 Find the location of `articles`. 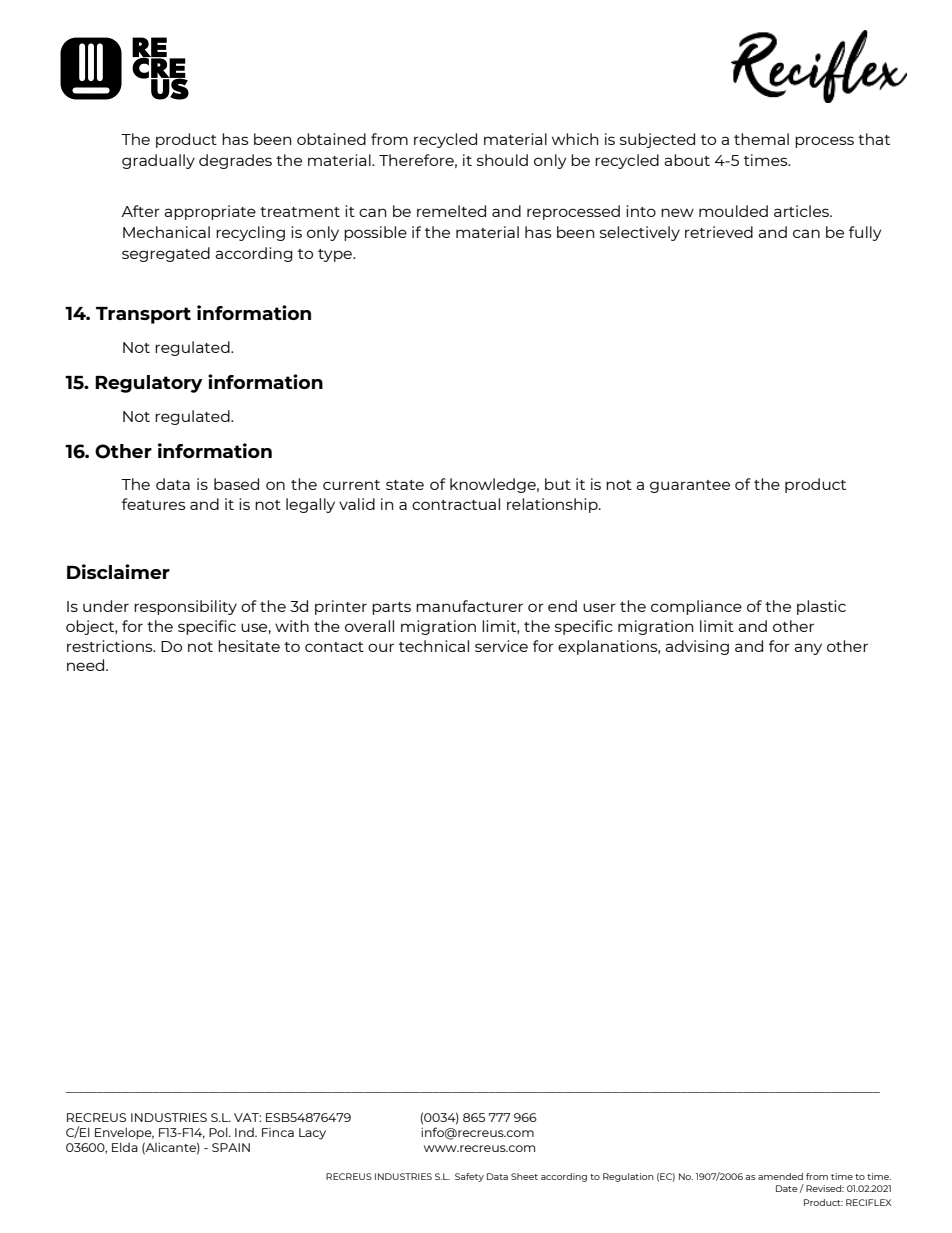

articles is located at coordinates (802, 211).
